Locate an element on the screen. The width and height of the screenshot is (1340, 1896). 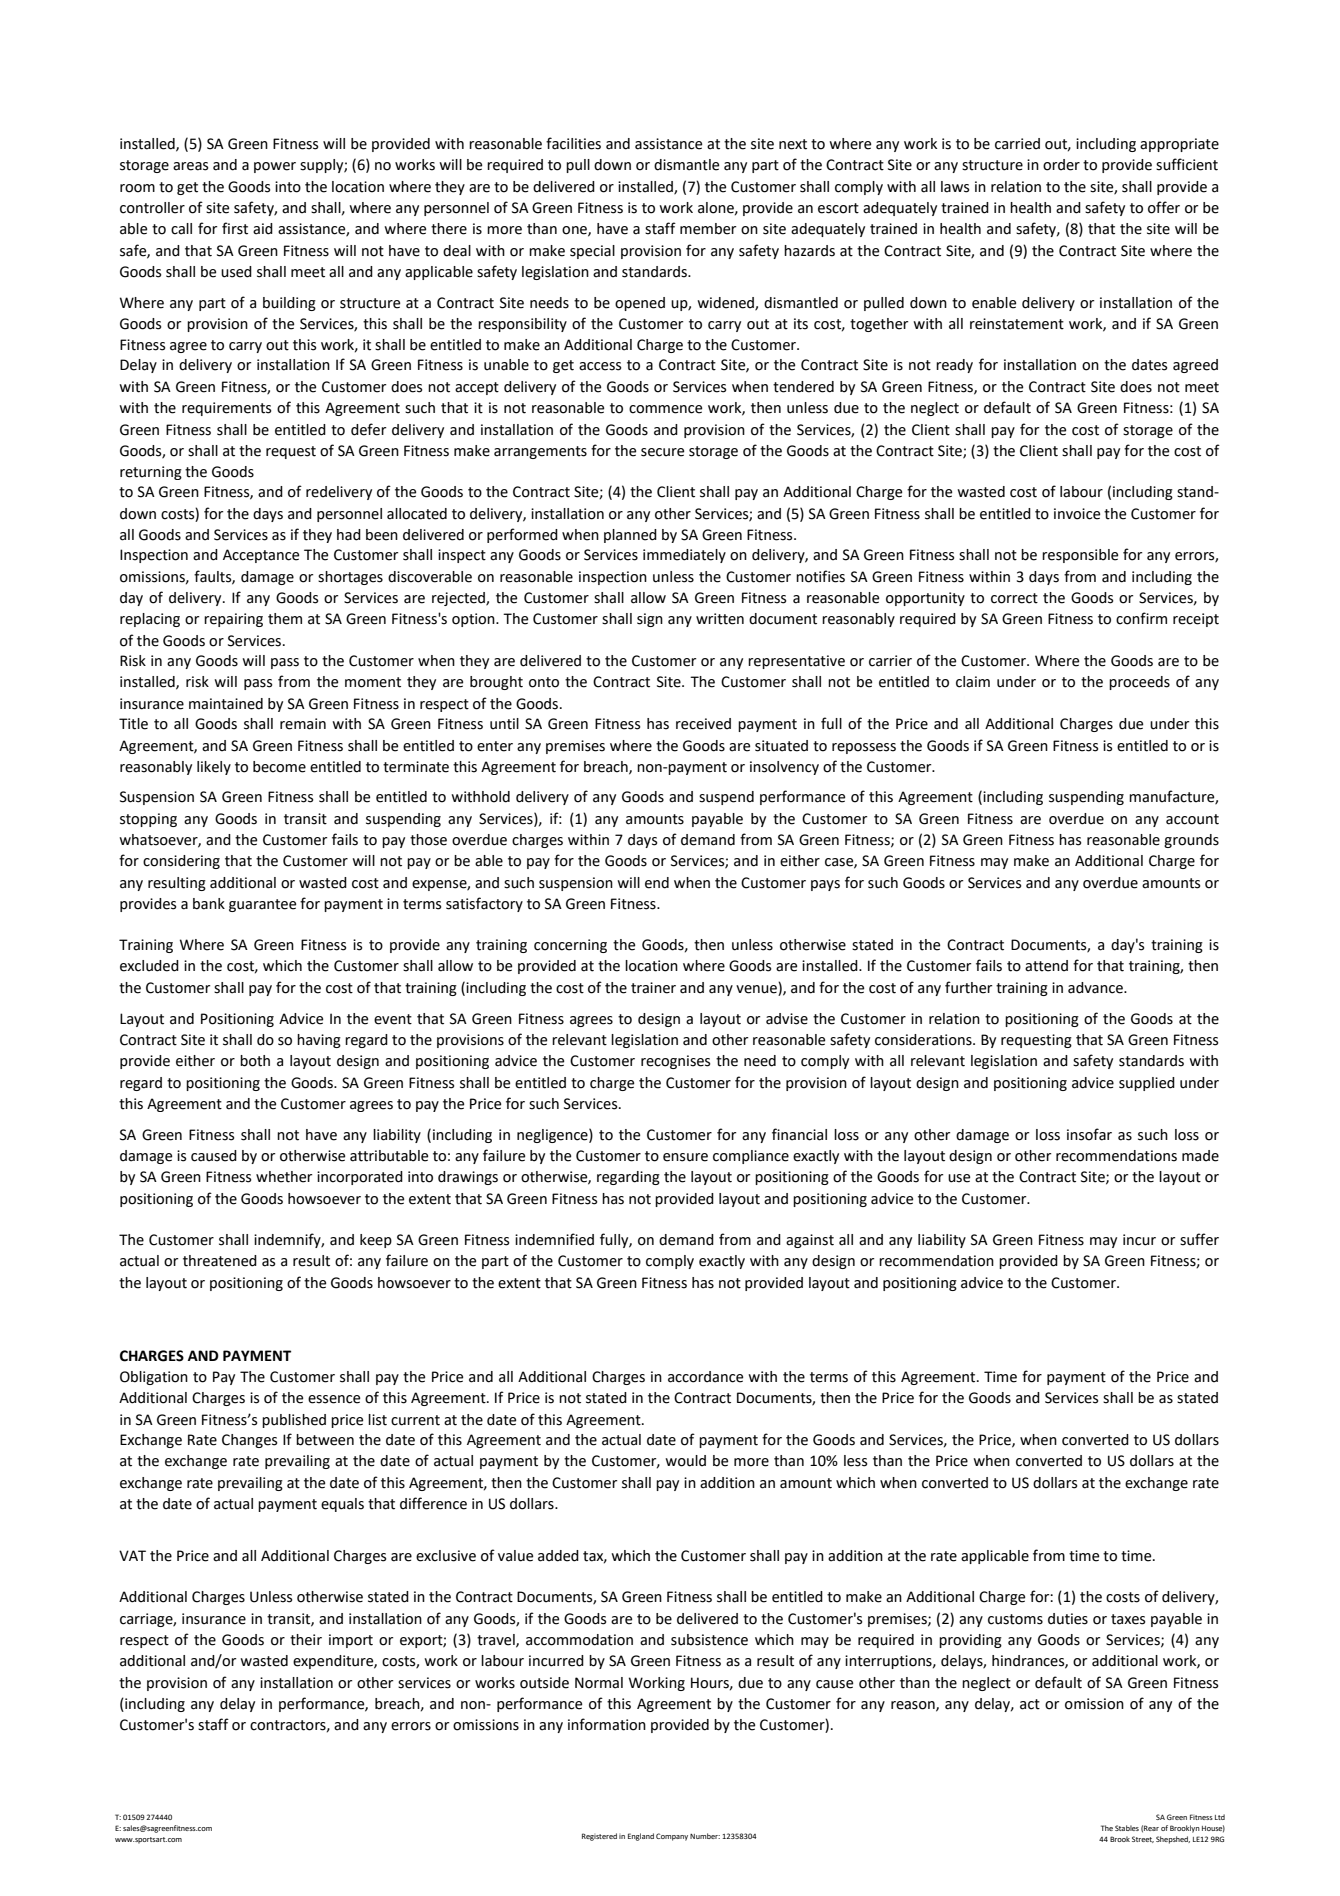
their is located at coordinates (306, 1640).
